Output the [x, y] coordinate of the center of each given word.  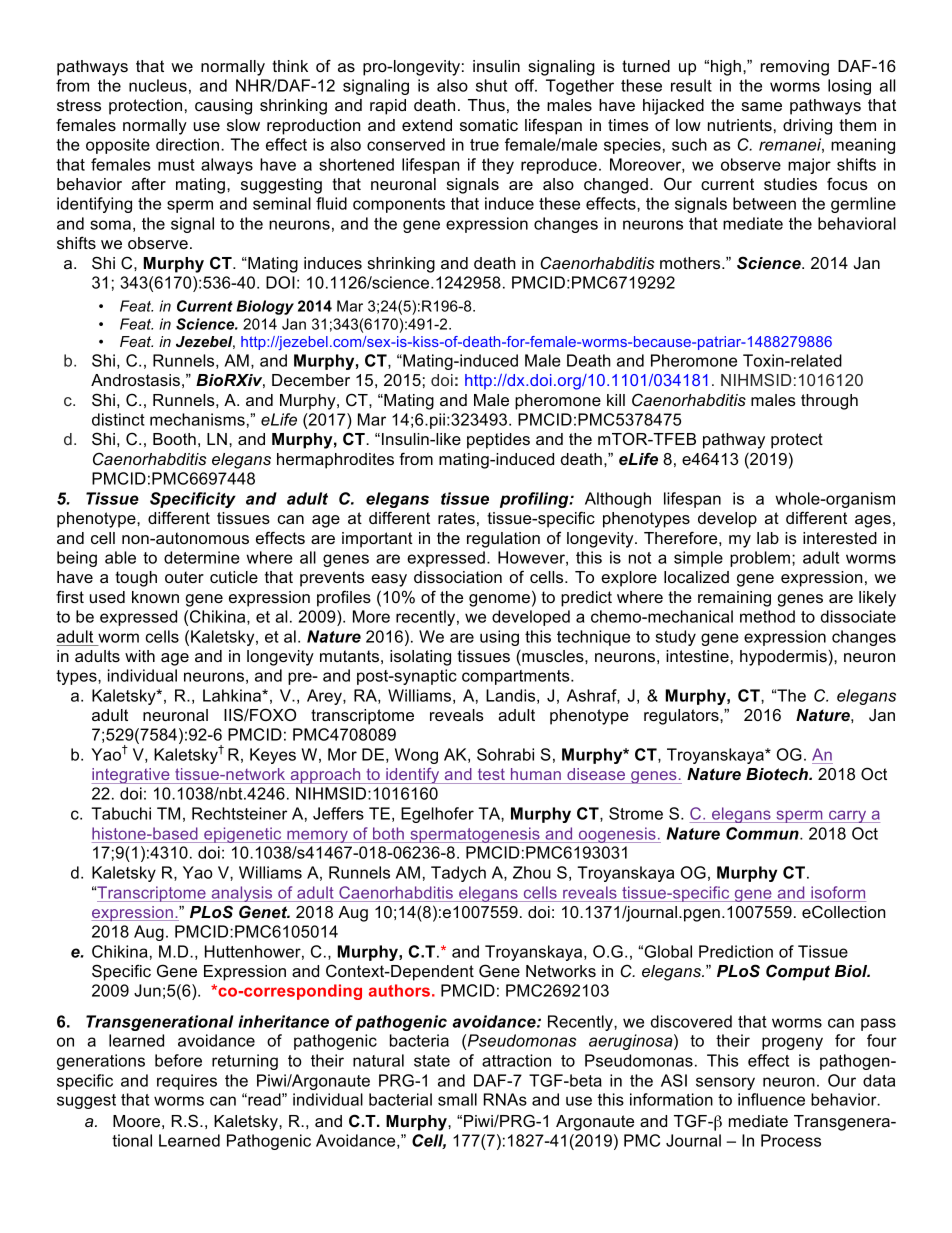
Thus [486, 105]
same [762, 106]
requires [187, 1082]
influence [771, 1099]
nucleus [158, 85]
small [457, 1099]
